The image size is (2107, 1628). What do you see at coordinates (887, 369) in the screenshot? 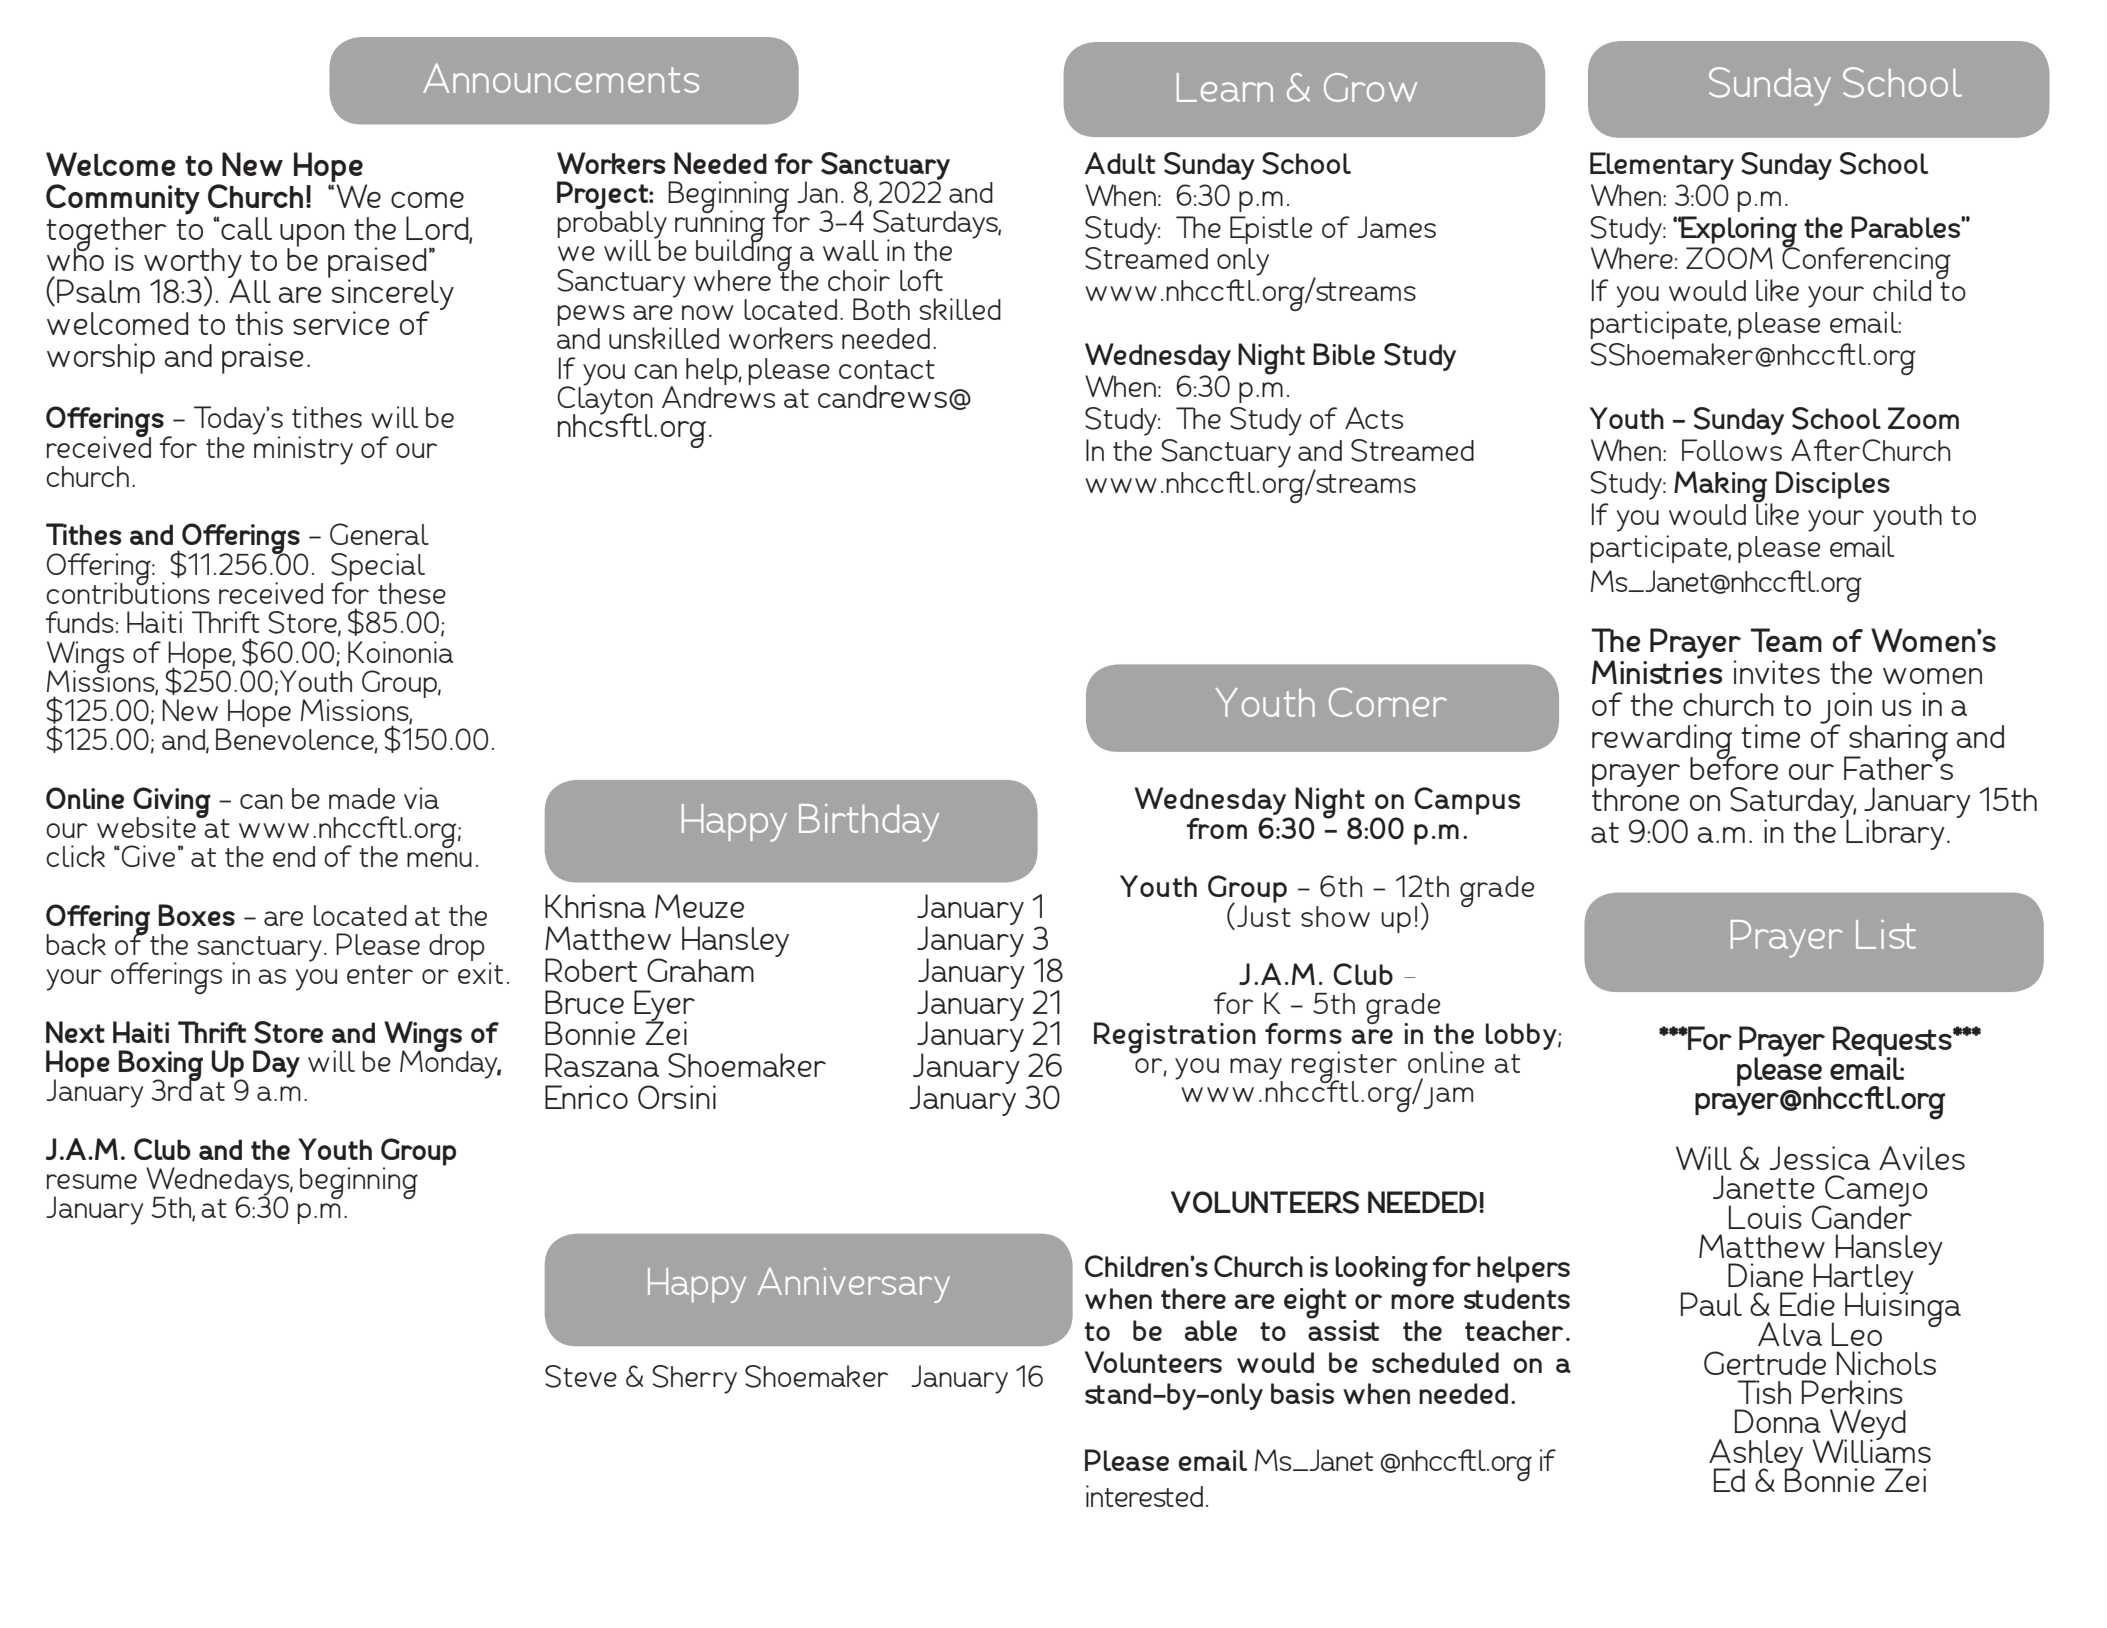
I see `contact` at bounding box center [887, 369].
